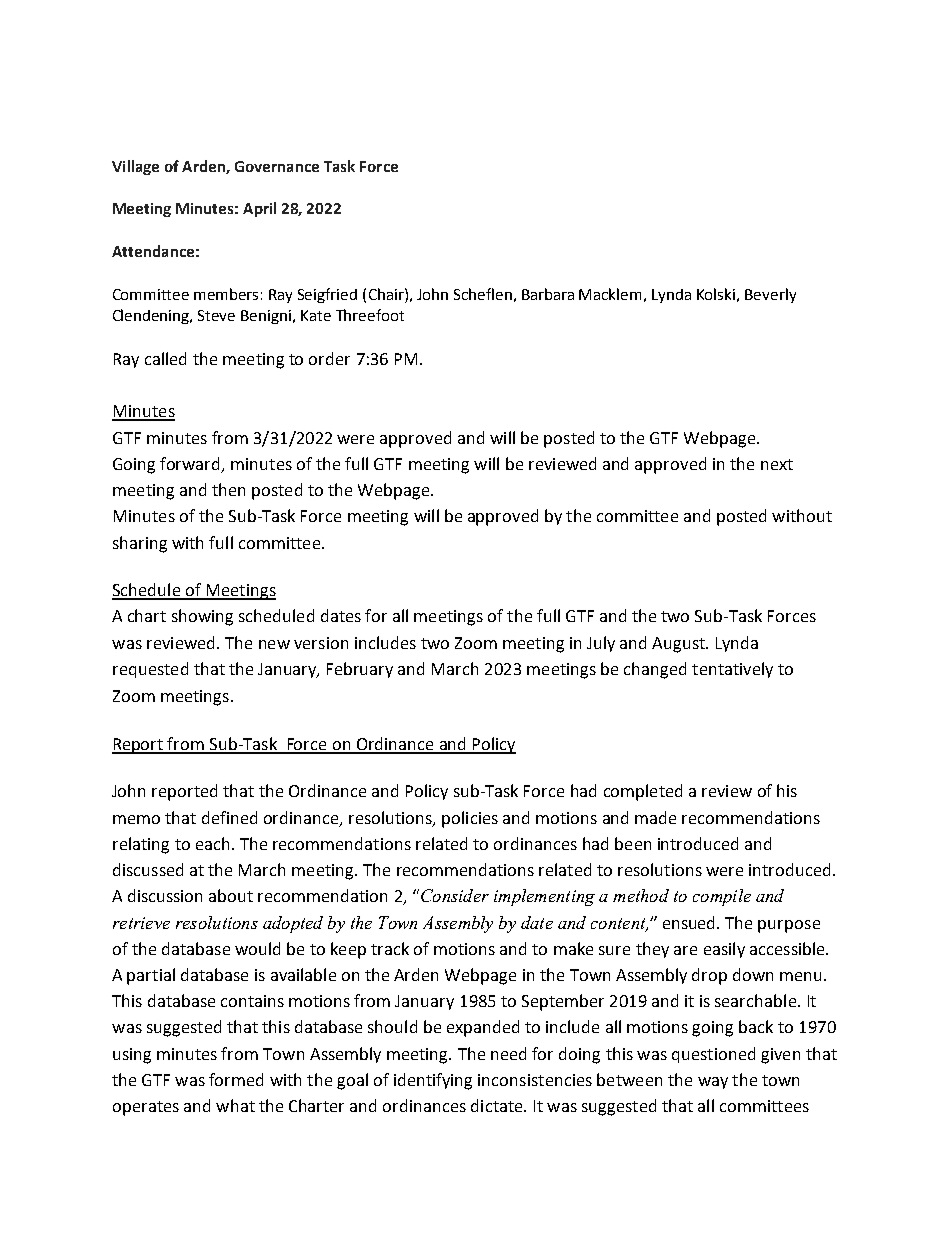 The width and height of the document is (952, 1233). Describe the element at coordinates (360, 670) in the document. I see `February` at that location.
